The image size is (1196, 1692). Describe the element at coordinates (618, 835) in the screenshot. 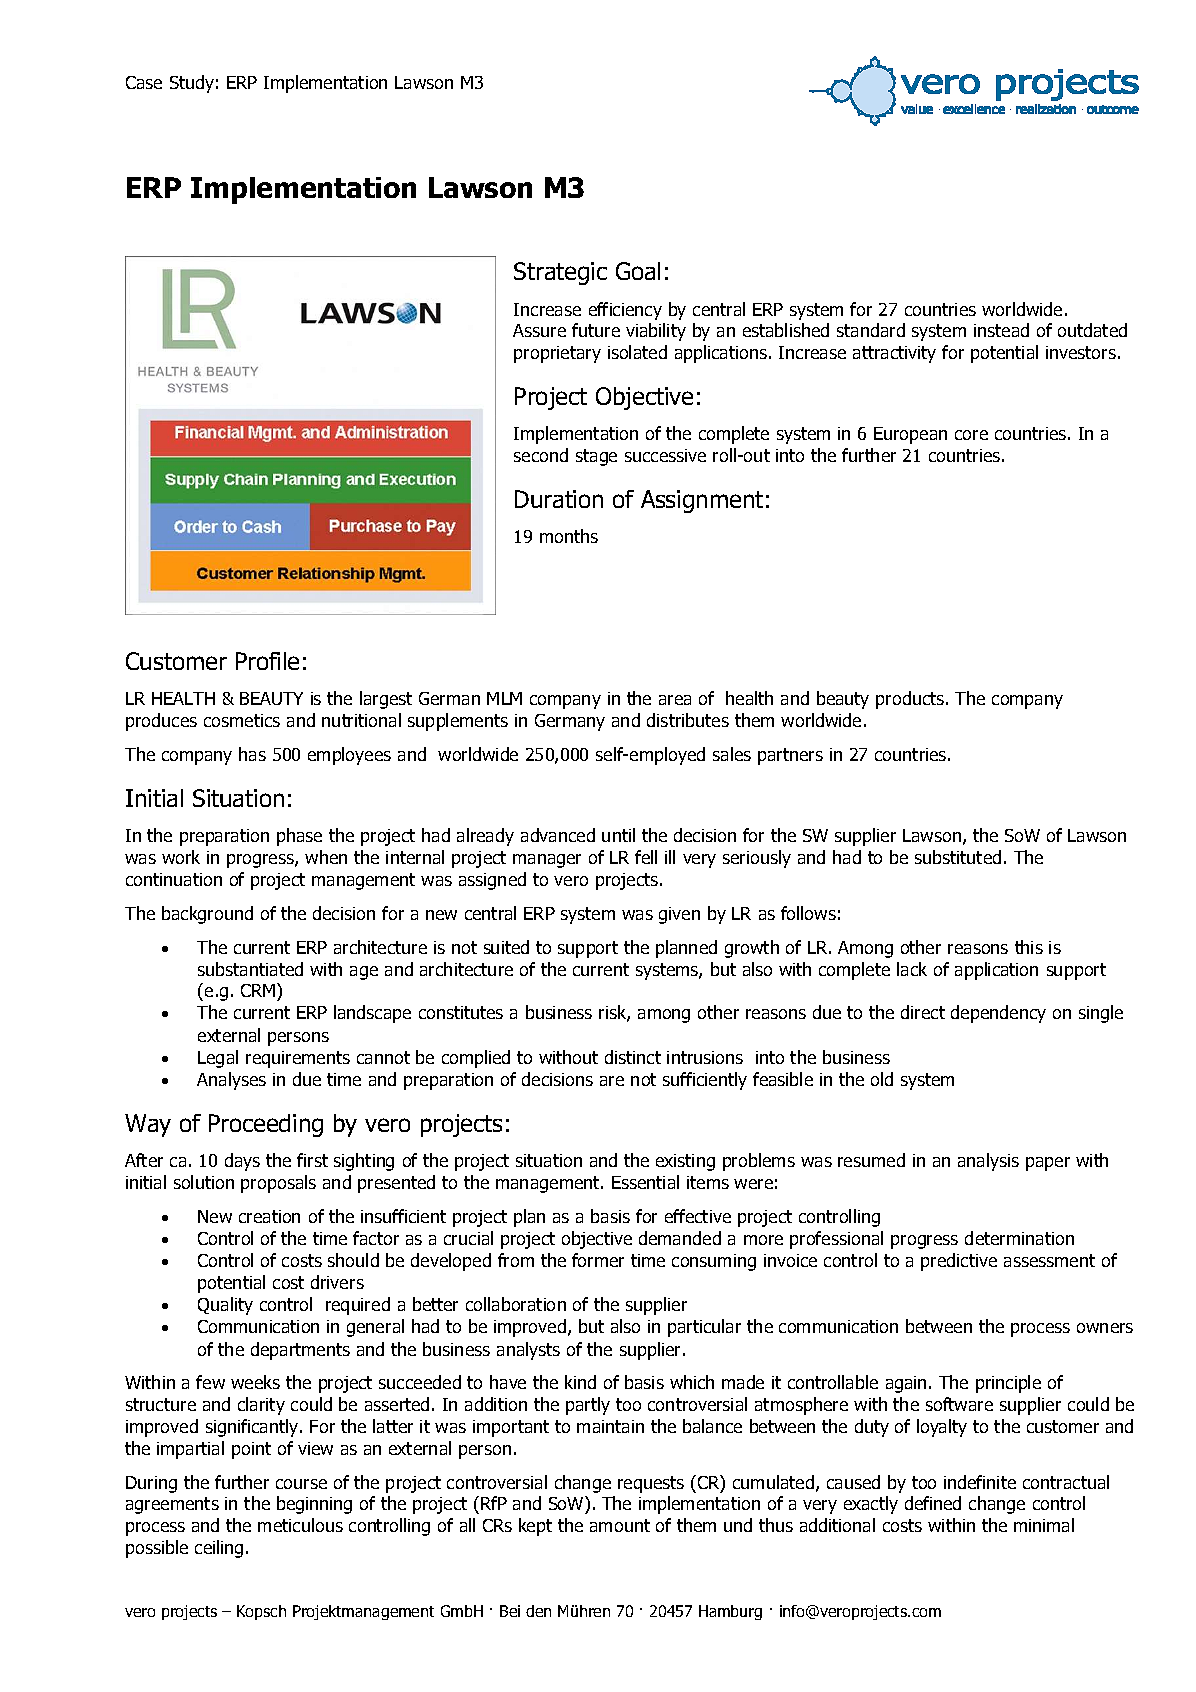

I see `until` at that location.
